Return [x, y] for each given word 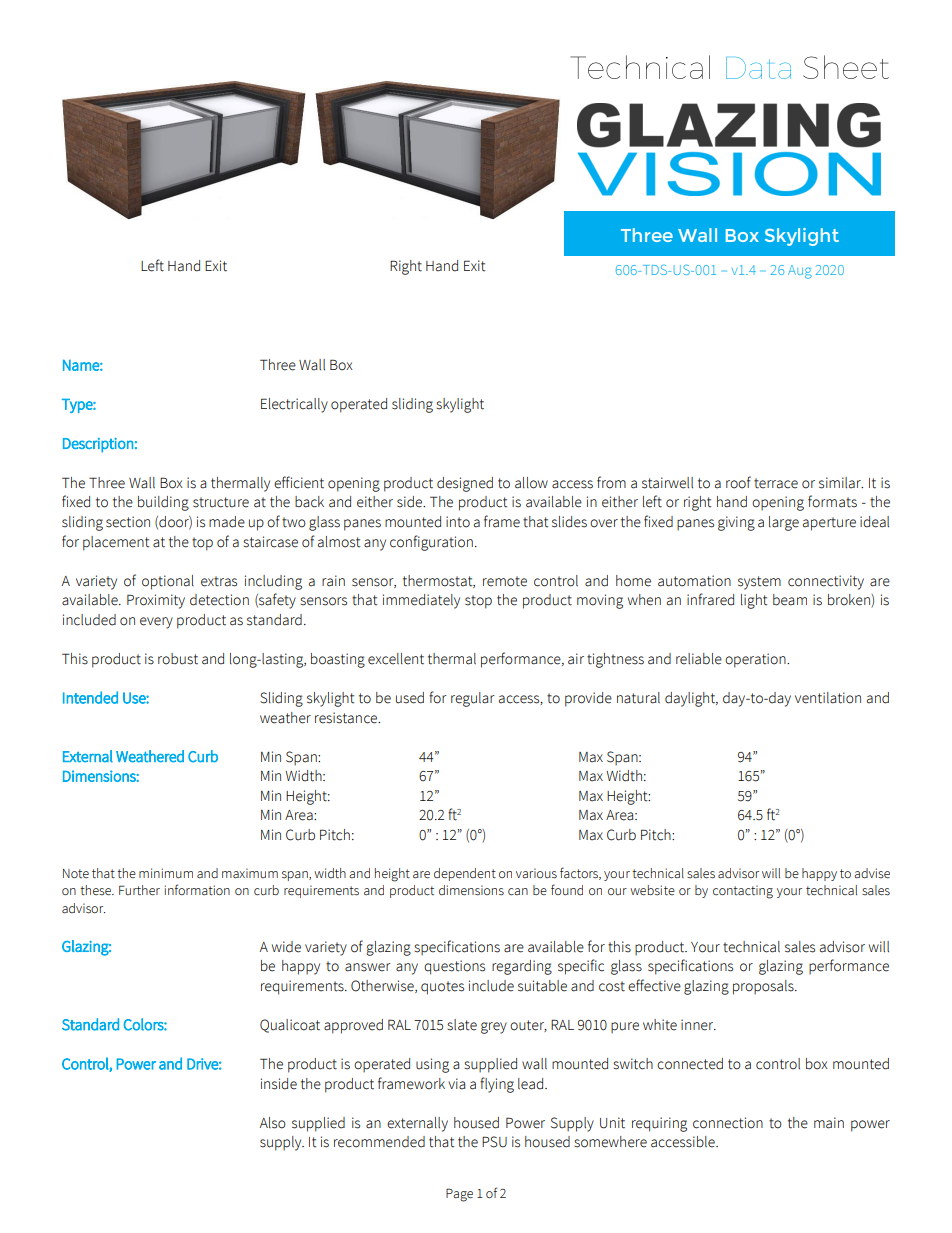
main [829, 1123]
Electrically [294, 405]
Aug [800, 272]
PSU [494, 1142]
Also [273, 1123]
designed [465, 484]
